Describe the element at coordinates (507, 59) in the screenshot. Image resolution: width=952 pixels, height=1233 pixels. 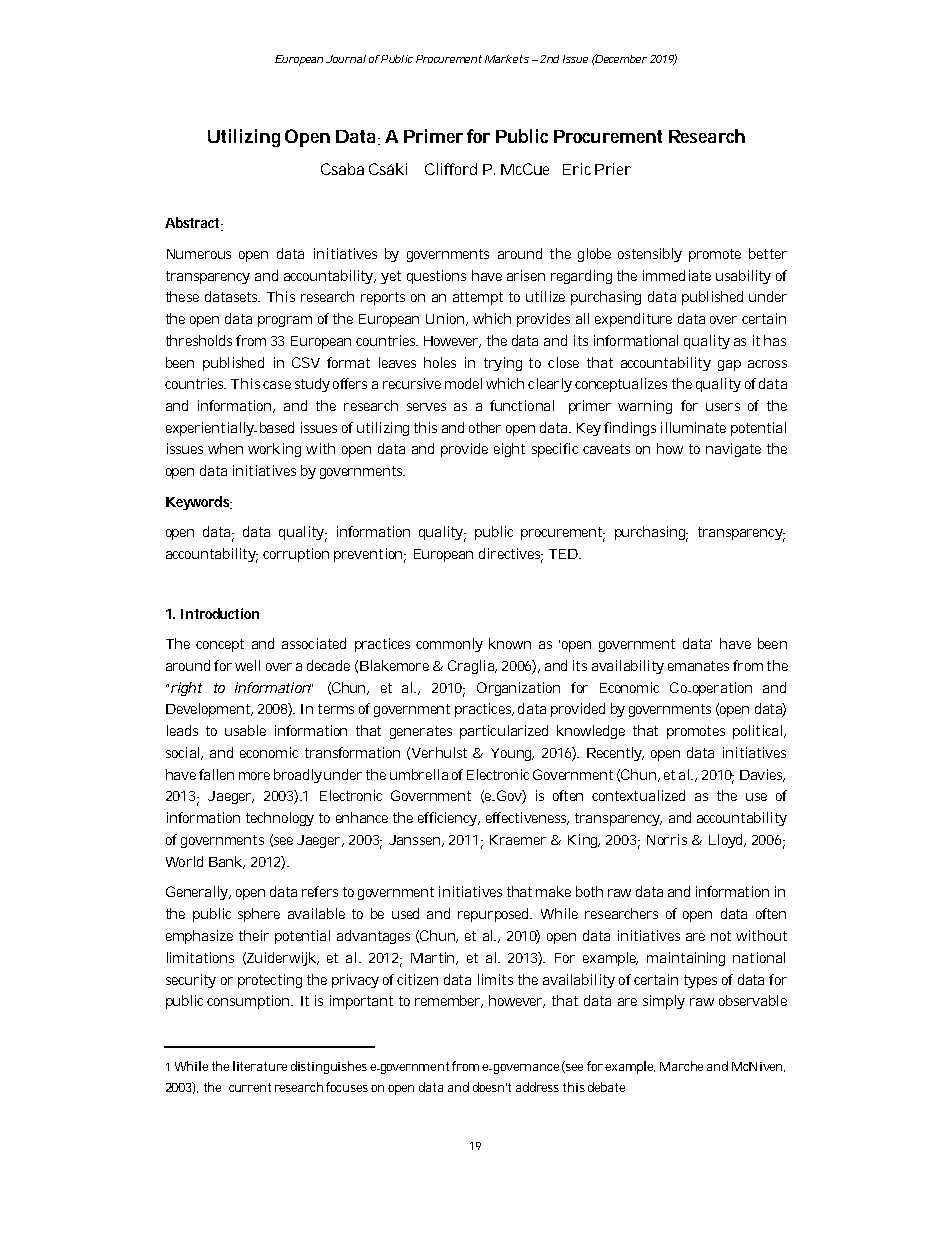
I see `Markets` at that location.
